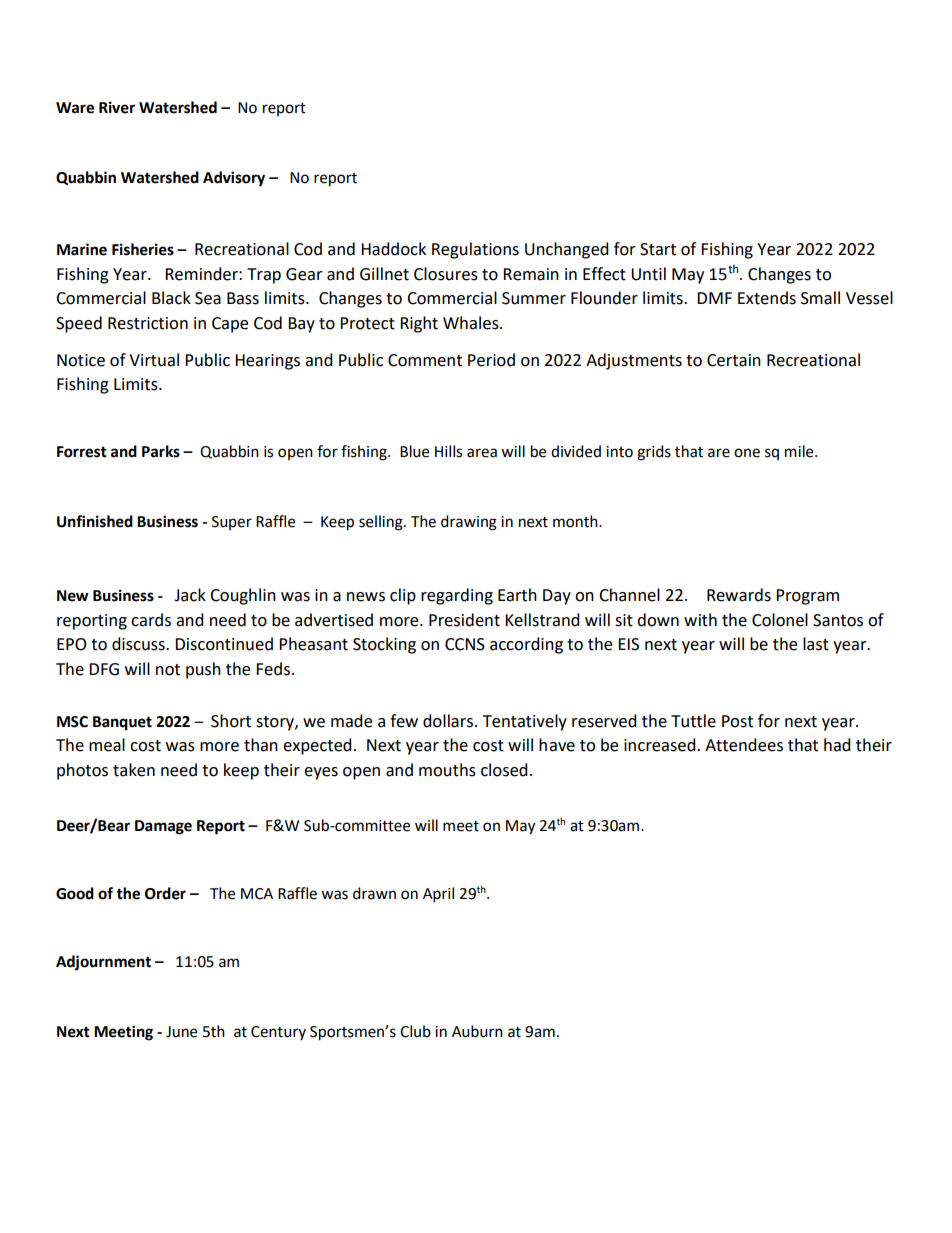 The height and width of the document is (1233, 952). Describe the element at coordinates (122, 723) in the document. I see `Banquet` at that location.
